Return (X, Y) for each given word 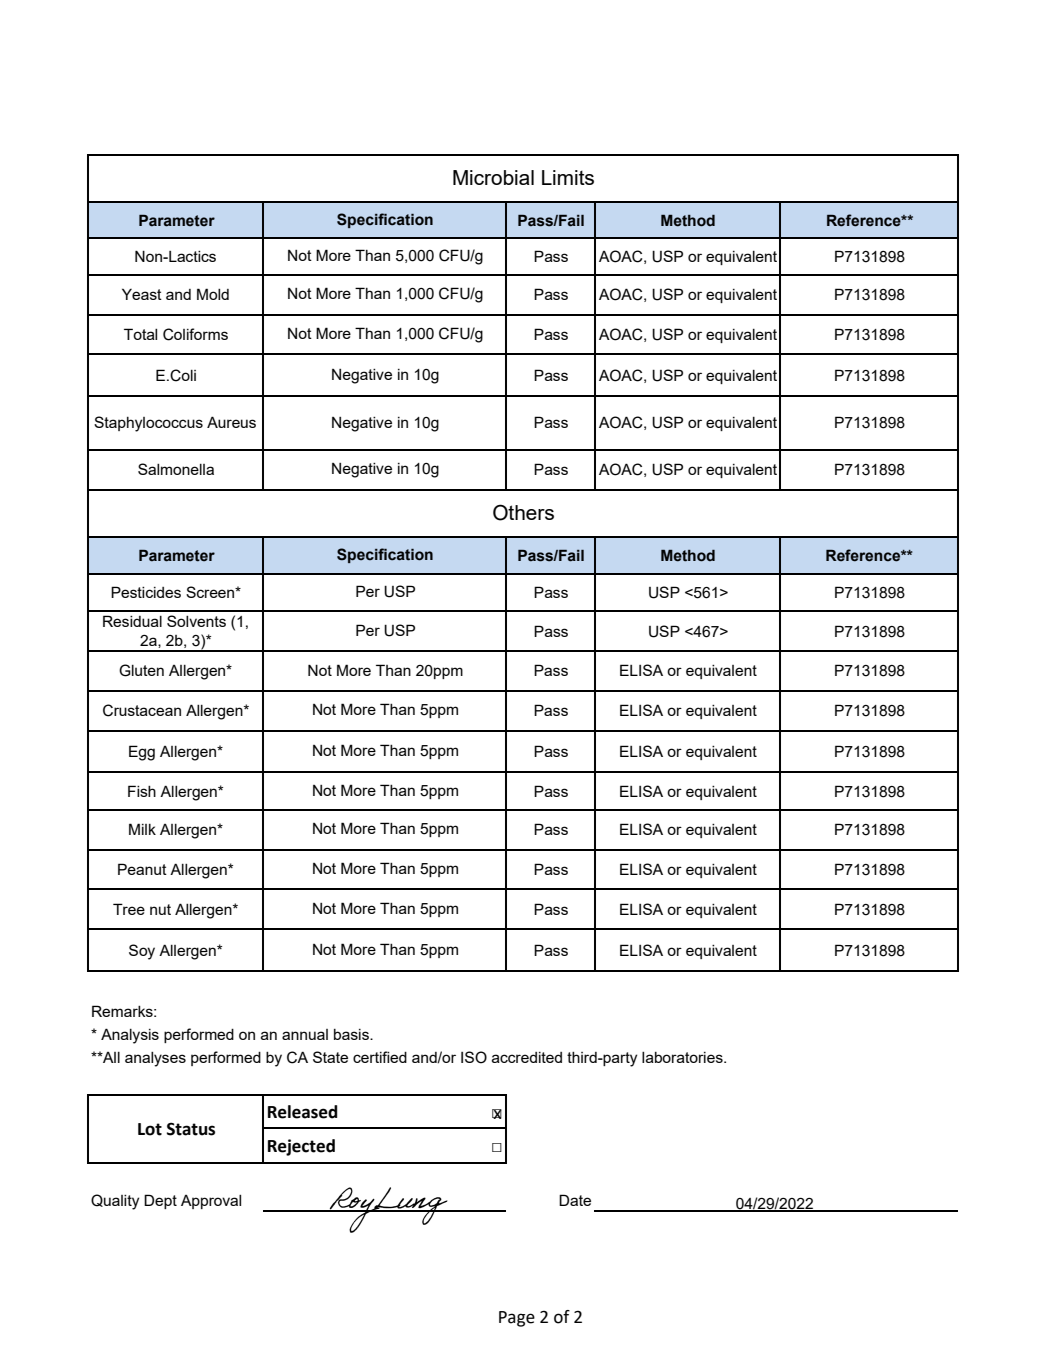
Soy (142, 952)
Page (517, 1319)
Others (523, 512)
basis (352, 1034)
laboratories (683, 1057)
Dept (160, 1201)
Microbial (493, 177)
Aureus (231, 422)
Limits (568, 177)
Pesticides (146, 592)
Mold (213, 294)
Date (575, 1200)
